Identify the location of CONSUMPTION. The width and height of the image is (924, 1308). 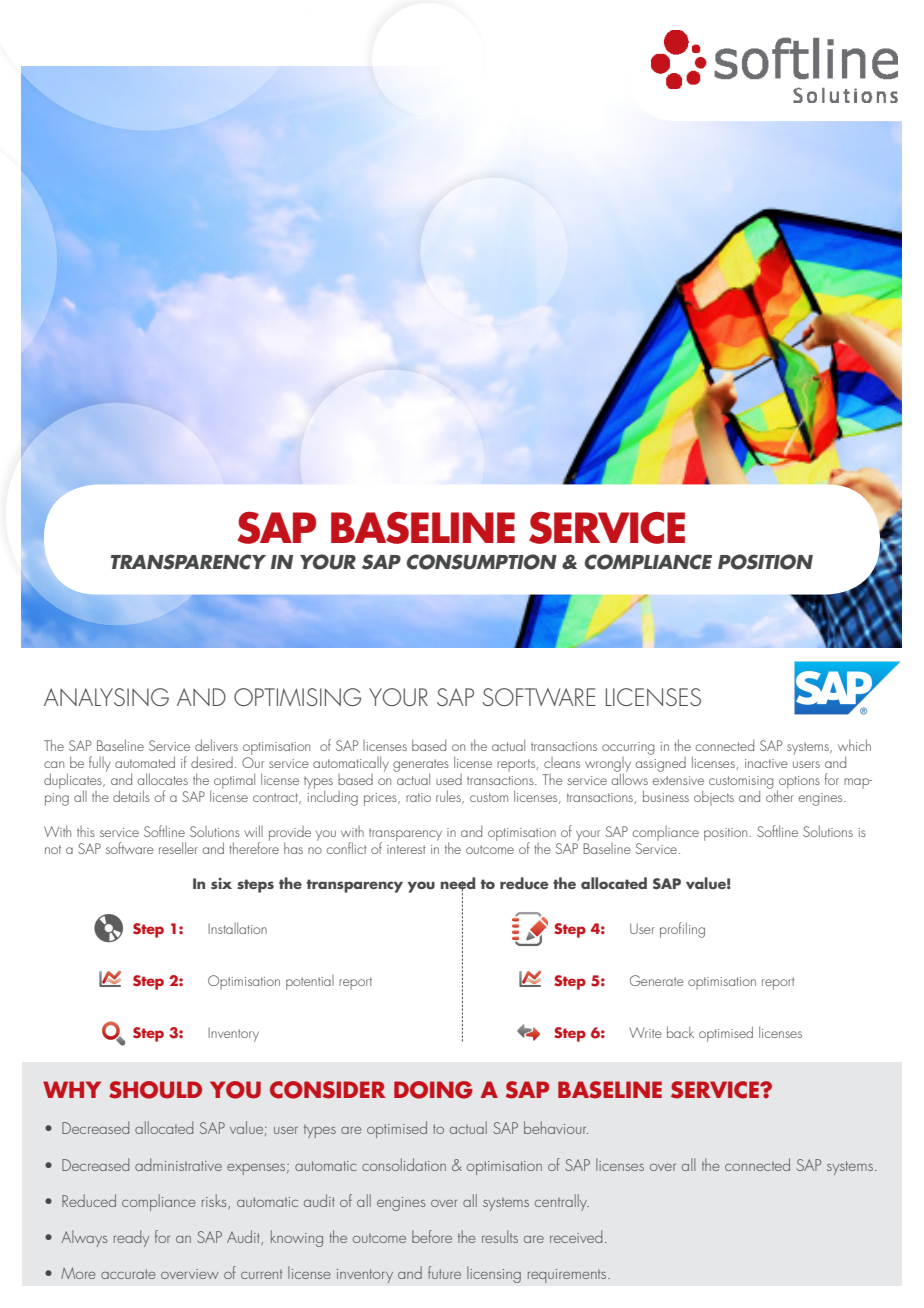
(482, 562).
